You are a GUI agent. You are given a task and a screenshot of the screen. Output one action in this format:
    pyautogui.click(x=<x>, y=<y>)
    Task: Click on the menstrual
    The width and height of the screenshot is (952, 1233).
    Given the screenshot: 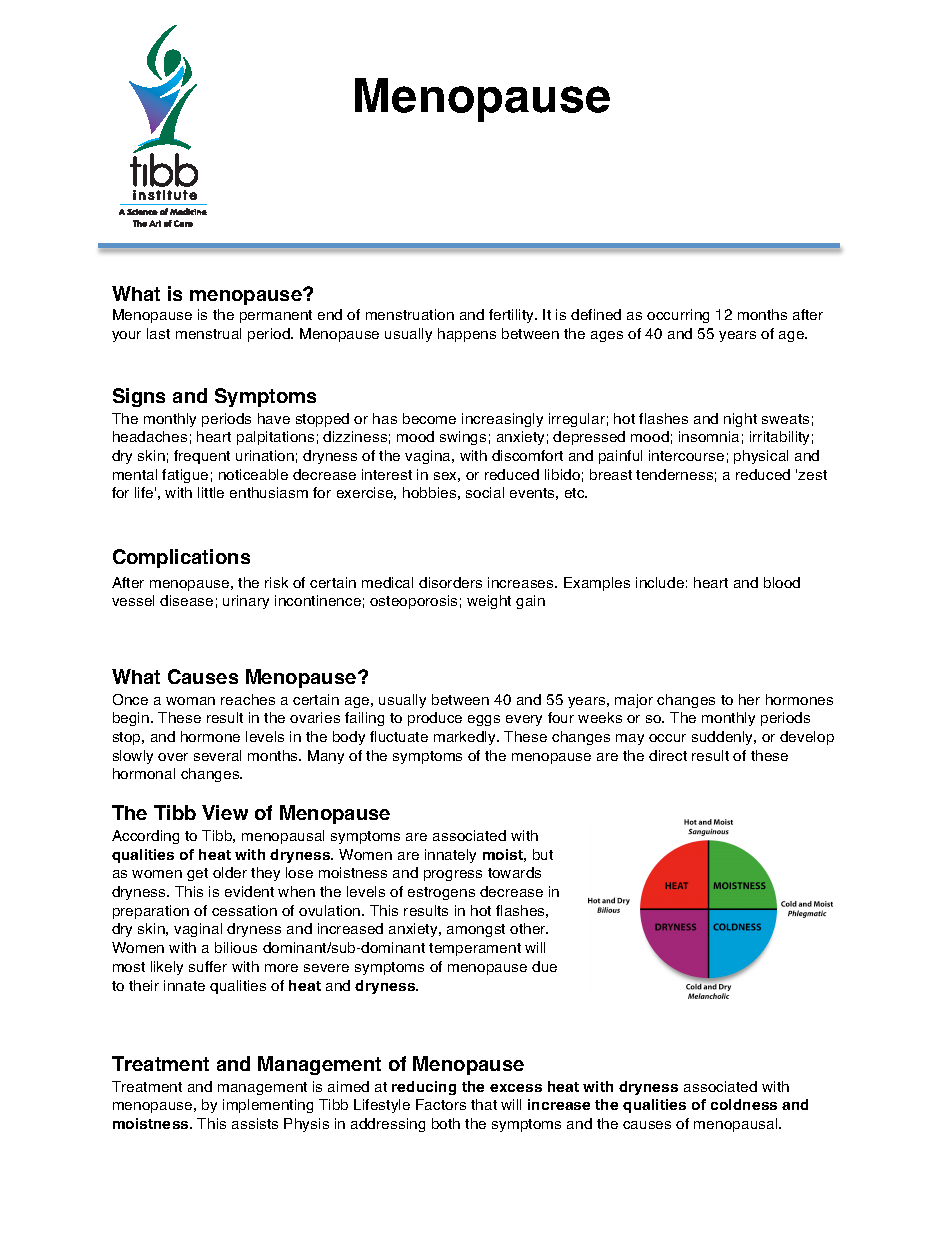 What is the action you would take?
    pyautogui.click(x=208, y=333)
